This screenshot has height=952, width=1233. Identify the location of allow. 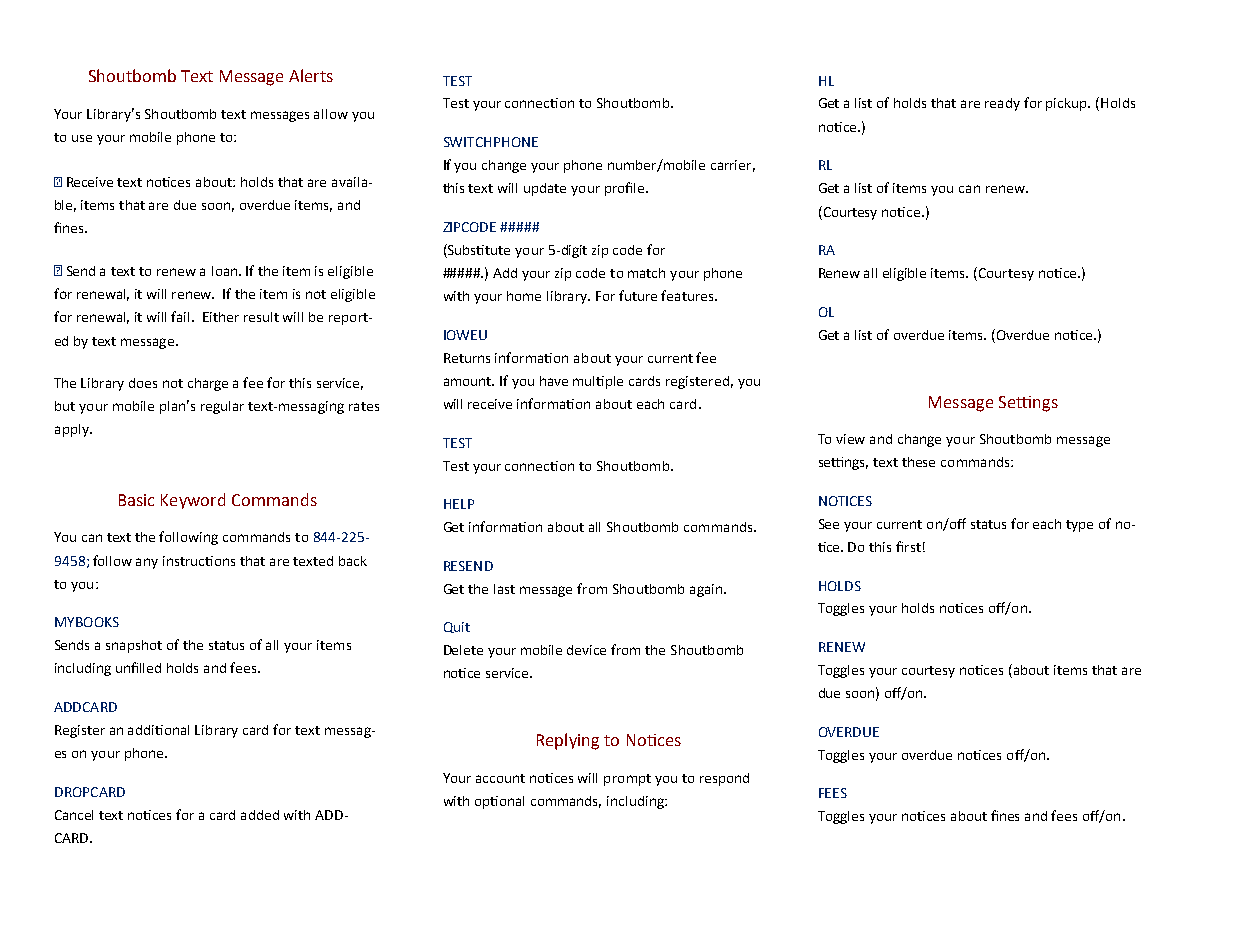
(331, 114).
